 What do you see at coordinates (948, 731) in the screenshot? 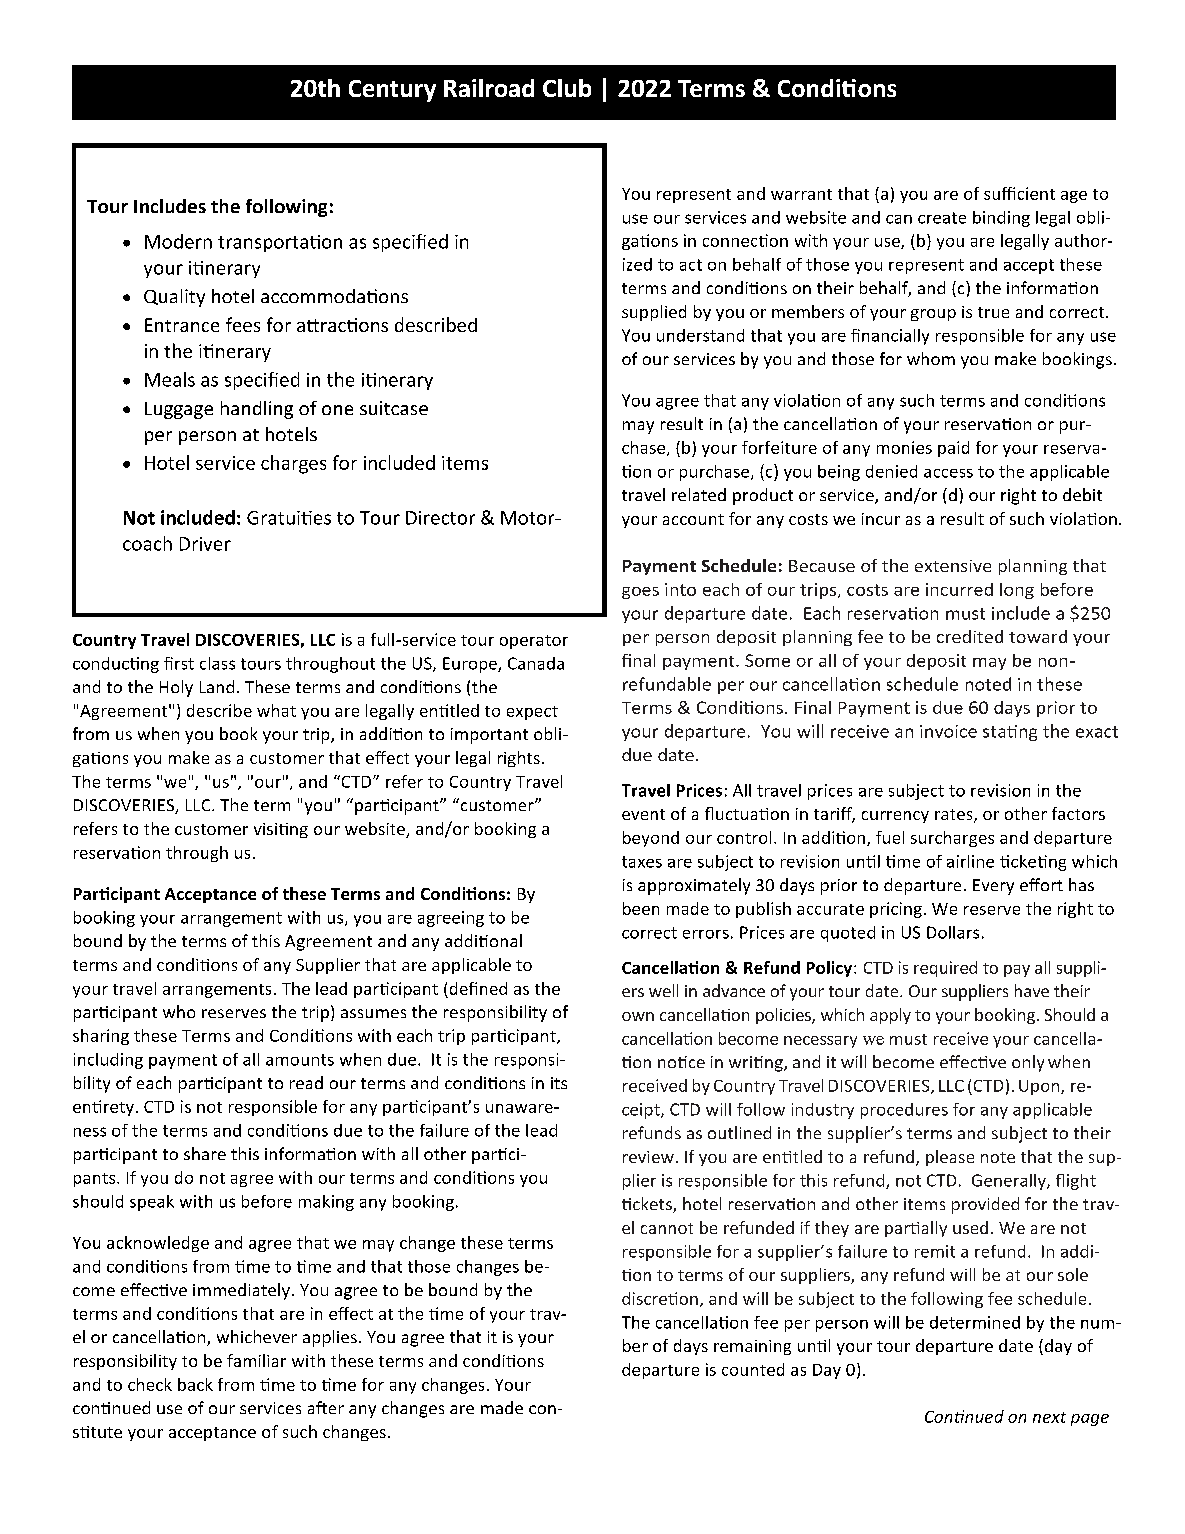
I see `invoice` at bounding box center [948, 731].
